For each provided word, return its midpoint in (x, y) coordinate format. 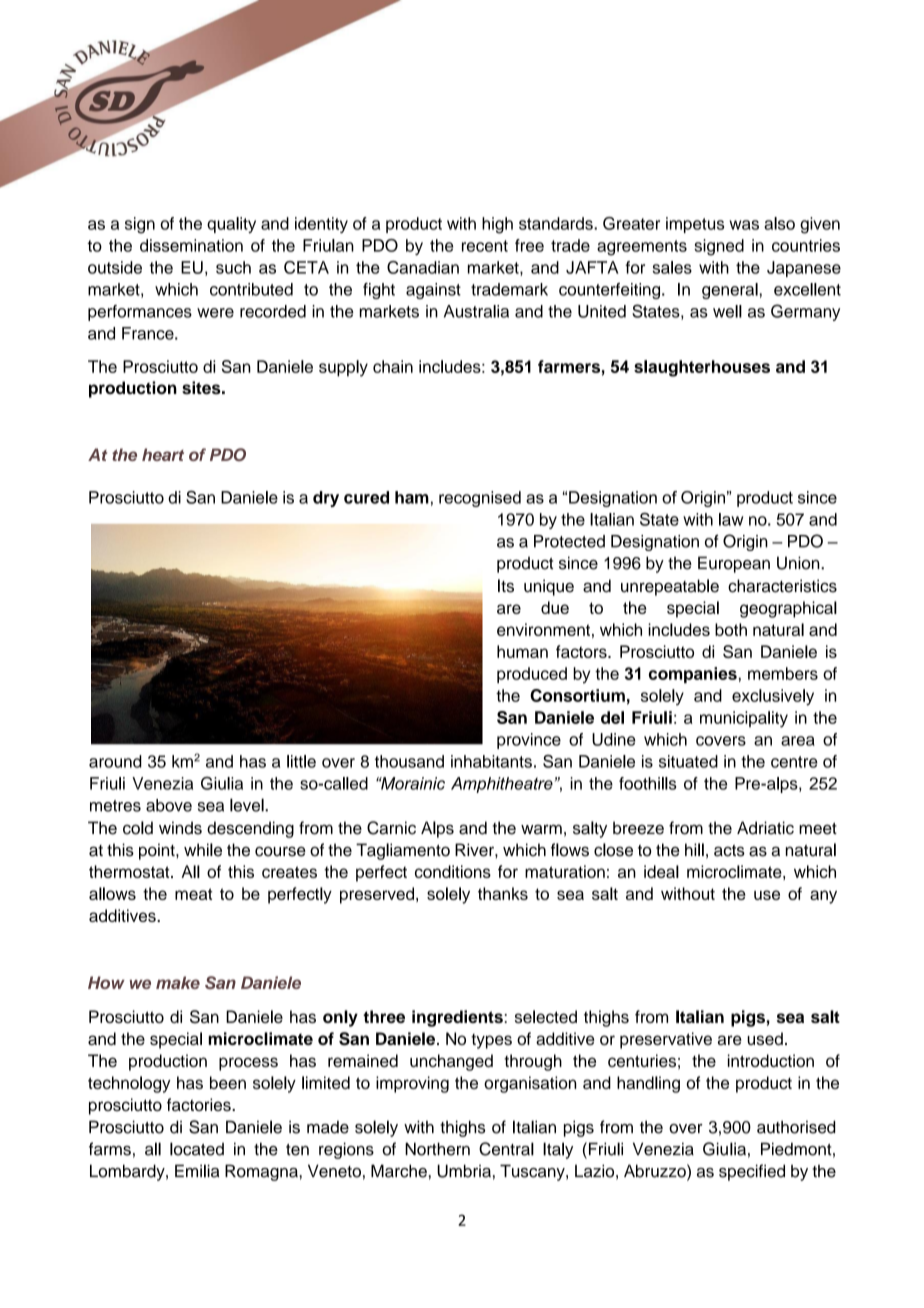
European (734, 564)
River (475, 850)
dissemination (191, 245)
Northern (437, 1149)
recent (485, 246)
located (197, 1149)
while (203, 850)
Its (506, 586)
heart (163, 454)
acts (729, 851)
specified (752, 1172)
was (744, 225)
